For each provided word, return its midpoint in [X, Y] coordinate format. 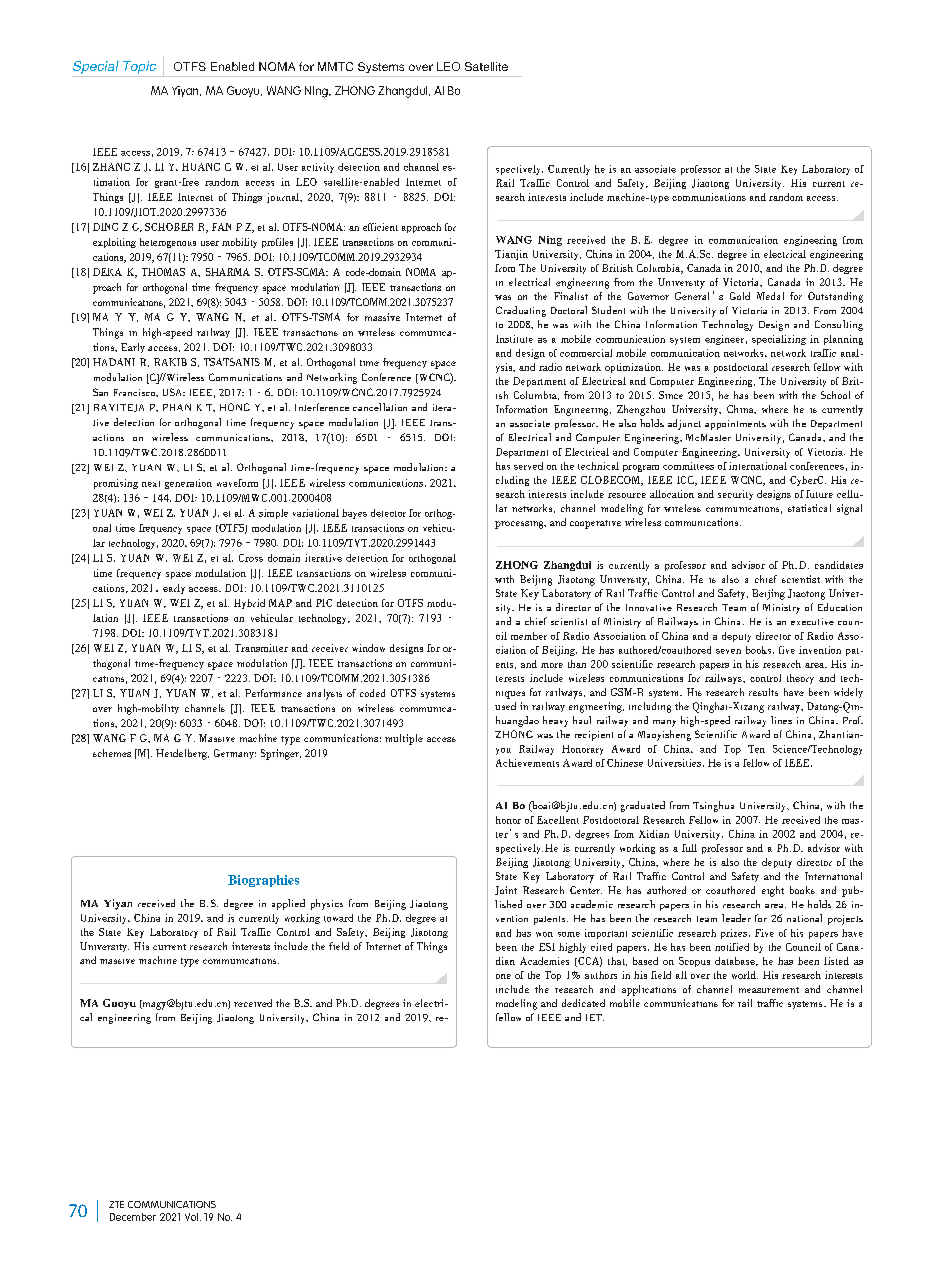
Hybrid [249, 604]
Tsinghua [713, 806]
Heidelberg [182, 754]
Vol [191, 1217]
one [503, 976]
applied [288, 904]
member [529, 636]
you [503, 751]
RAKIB [170, 362]
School [835, 395]
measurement [769, 990]
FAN [221, 227]
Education [840, 607]
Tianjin [511, 255]
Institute [514, 339]
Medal [770, 296]
